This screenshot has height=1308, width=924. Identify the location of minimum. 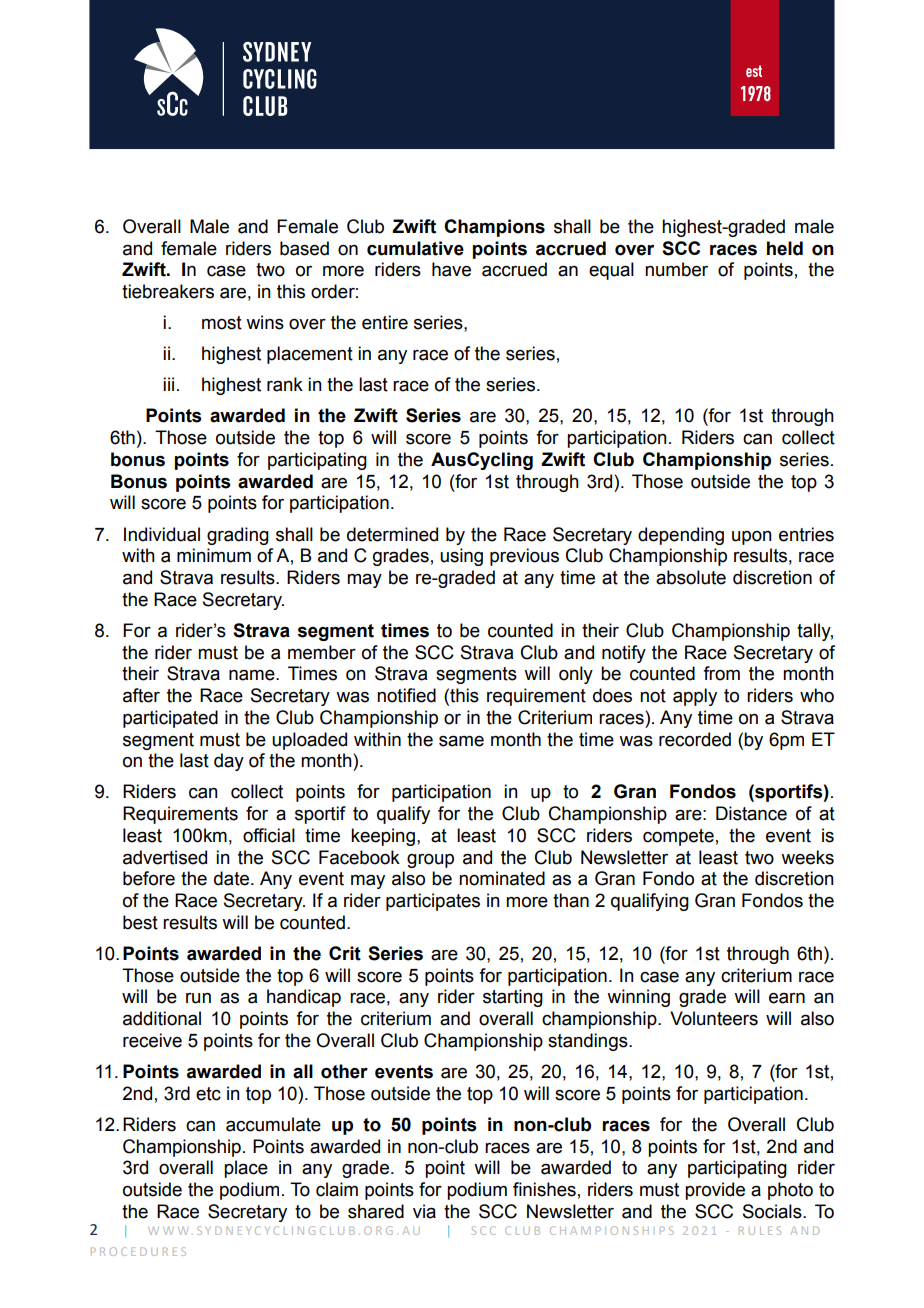
(214, 555).
